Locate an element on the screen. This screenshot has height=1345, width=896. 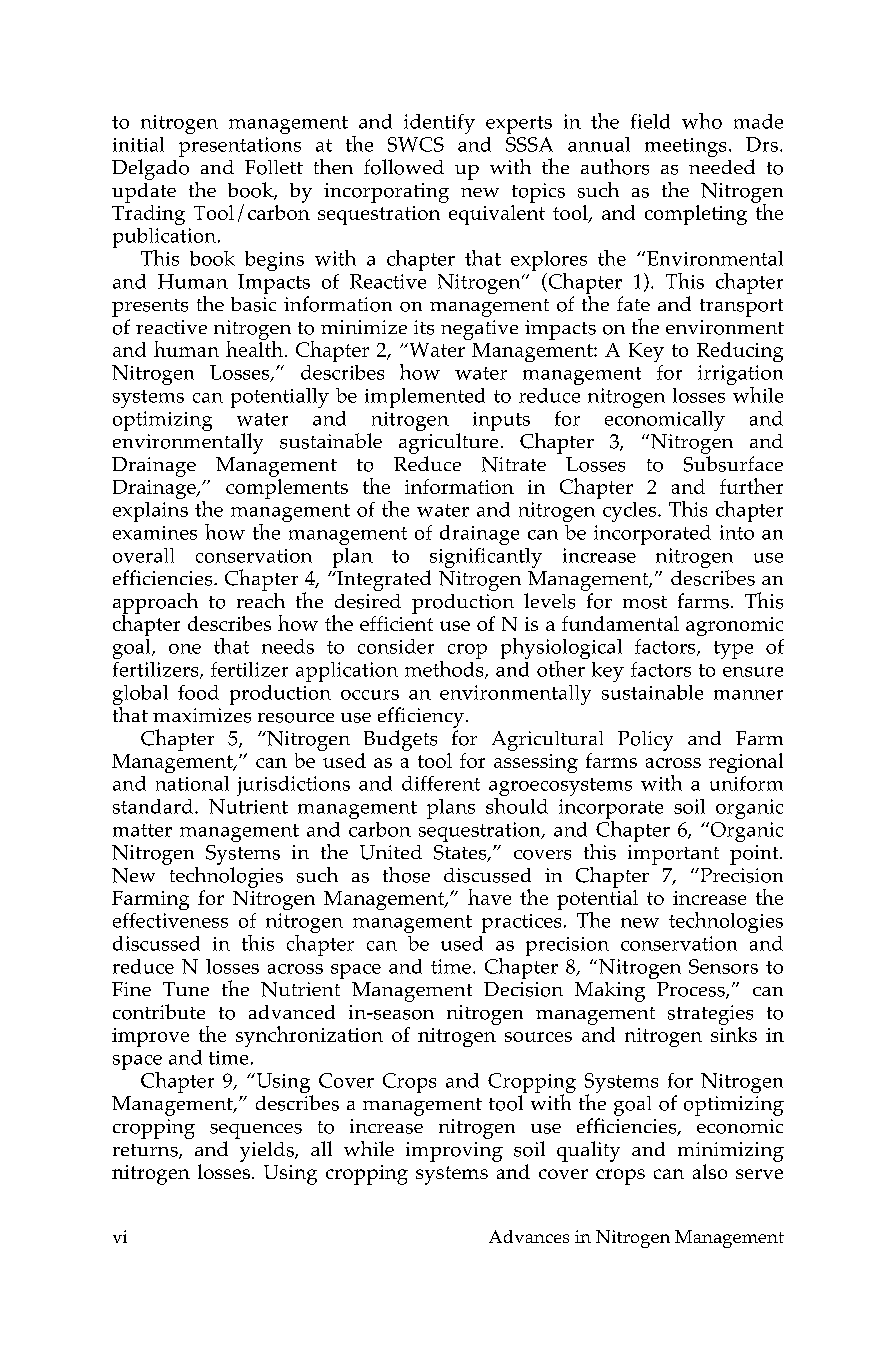
type is located at coordinates (733, 650).
